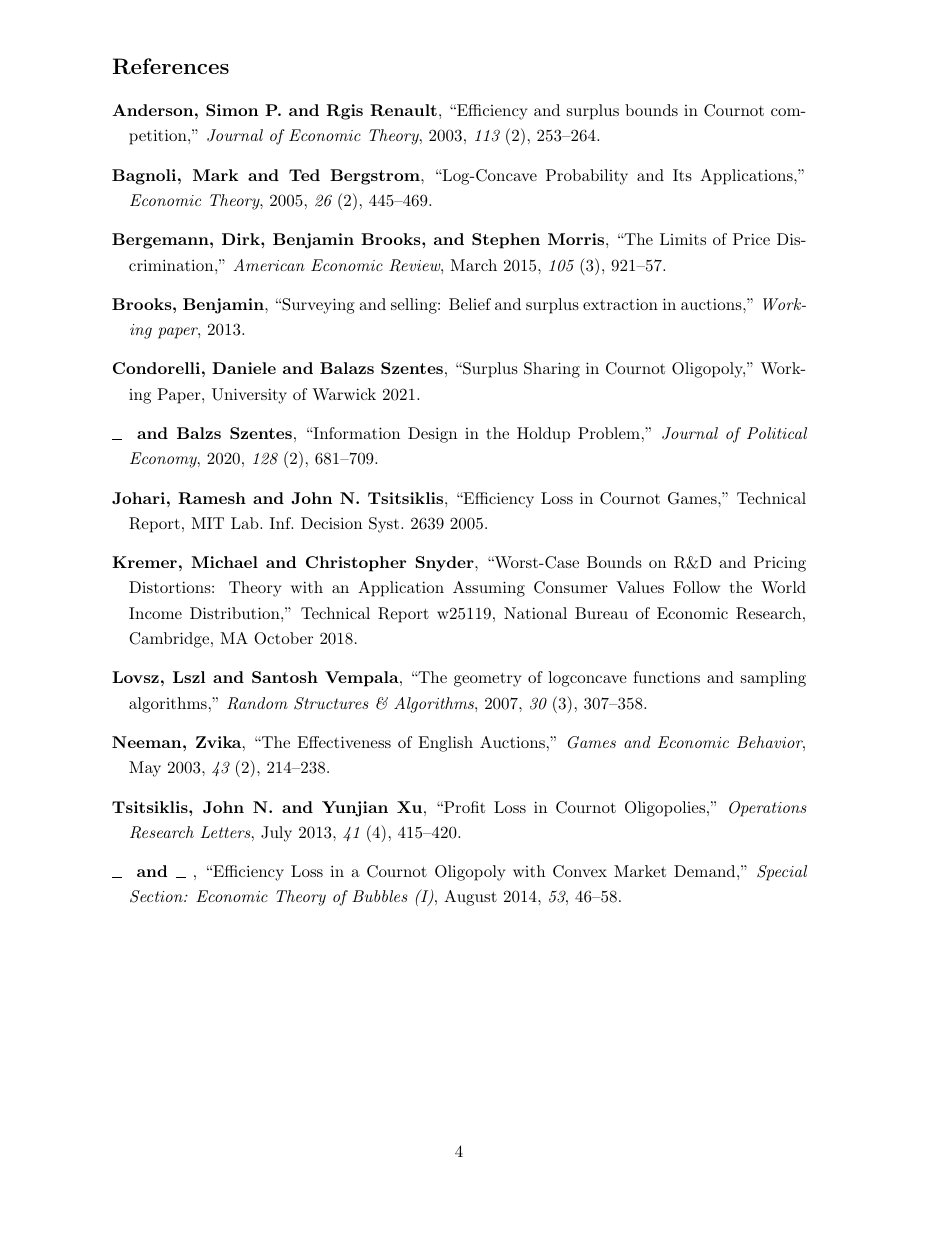 This screenshot has height=1233, width=952. Describe the element at coordinates (232, 110) in the screenshot. I see `Simon` at that location.
